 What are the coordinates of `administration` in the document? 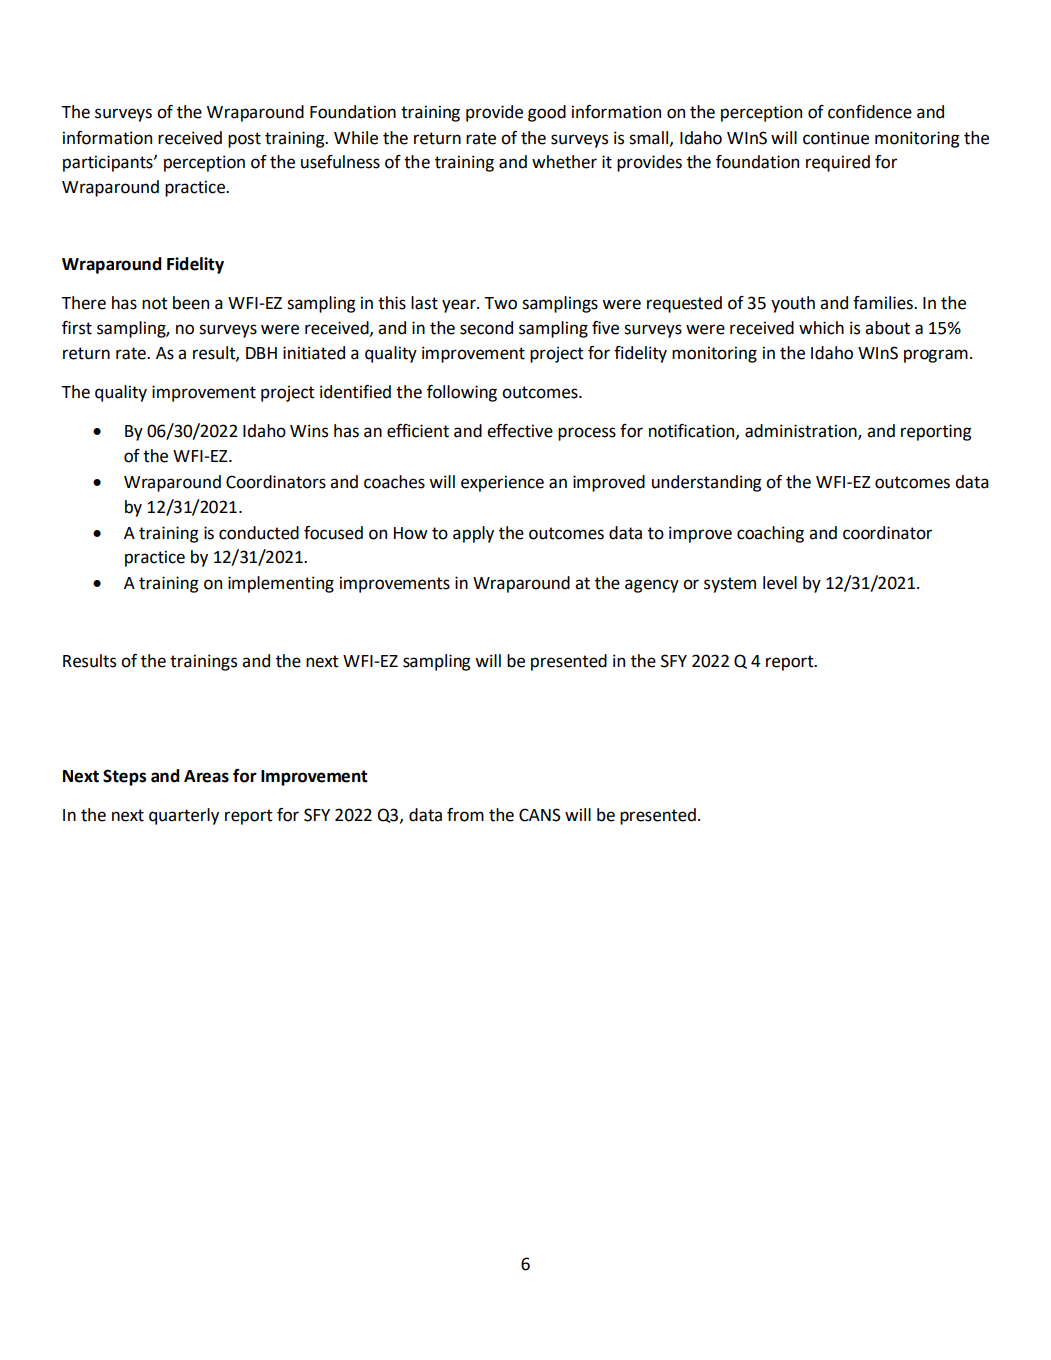 It's located at (802, 432).
